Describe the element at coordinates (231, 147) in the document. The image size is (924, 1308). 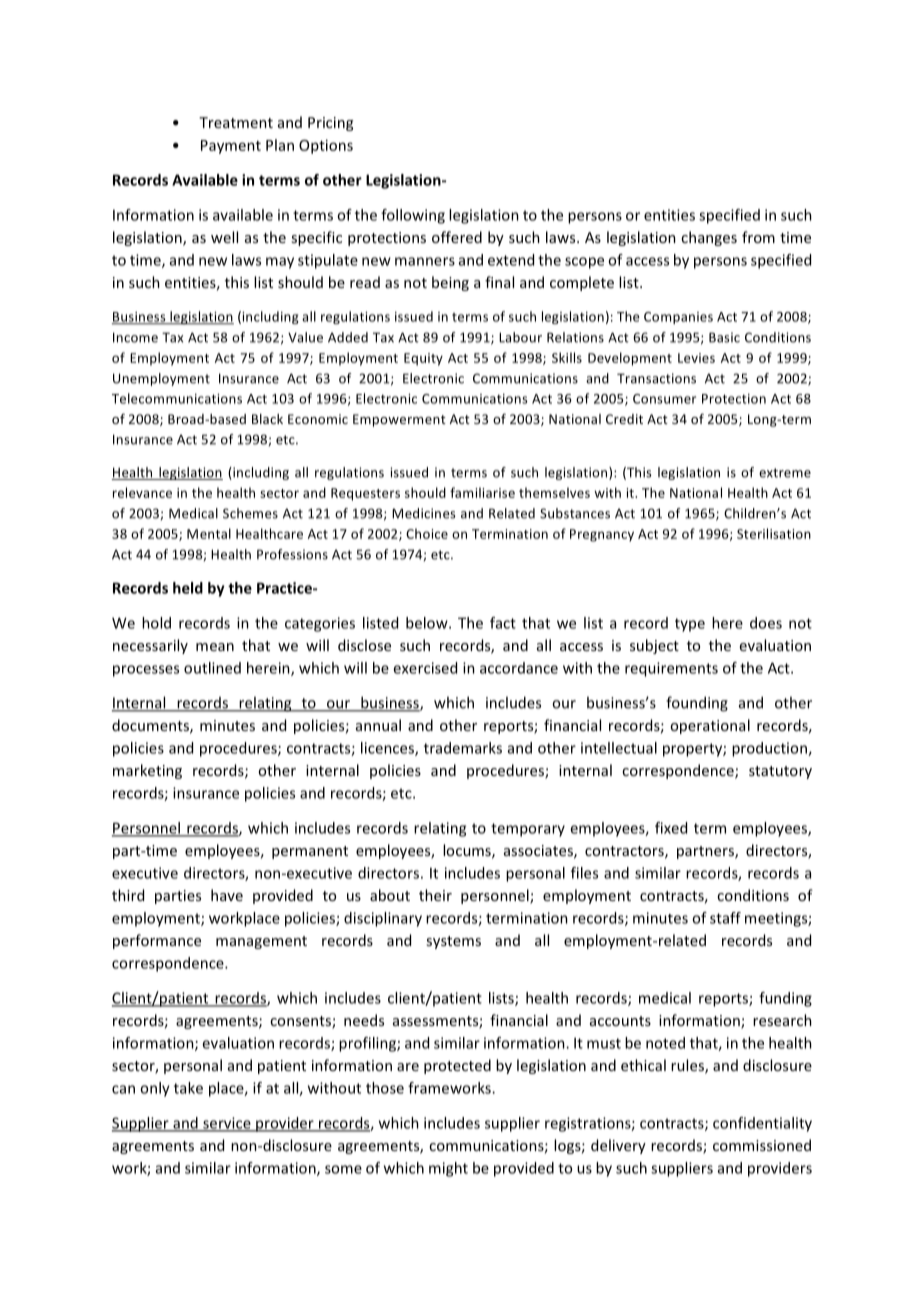
I see `Payment` at that location.
